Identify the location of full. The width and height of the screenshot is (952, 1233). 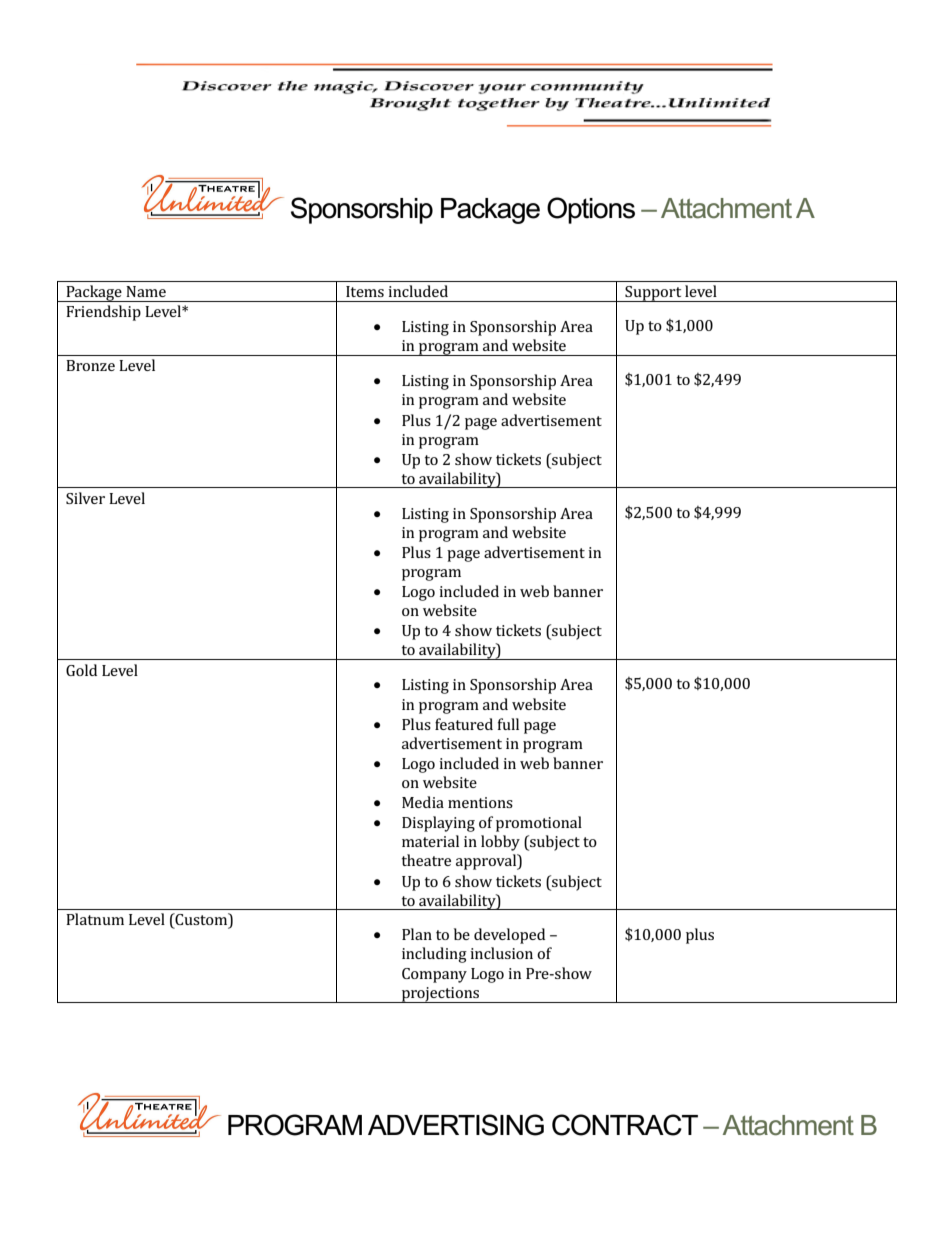
(508, 724).
